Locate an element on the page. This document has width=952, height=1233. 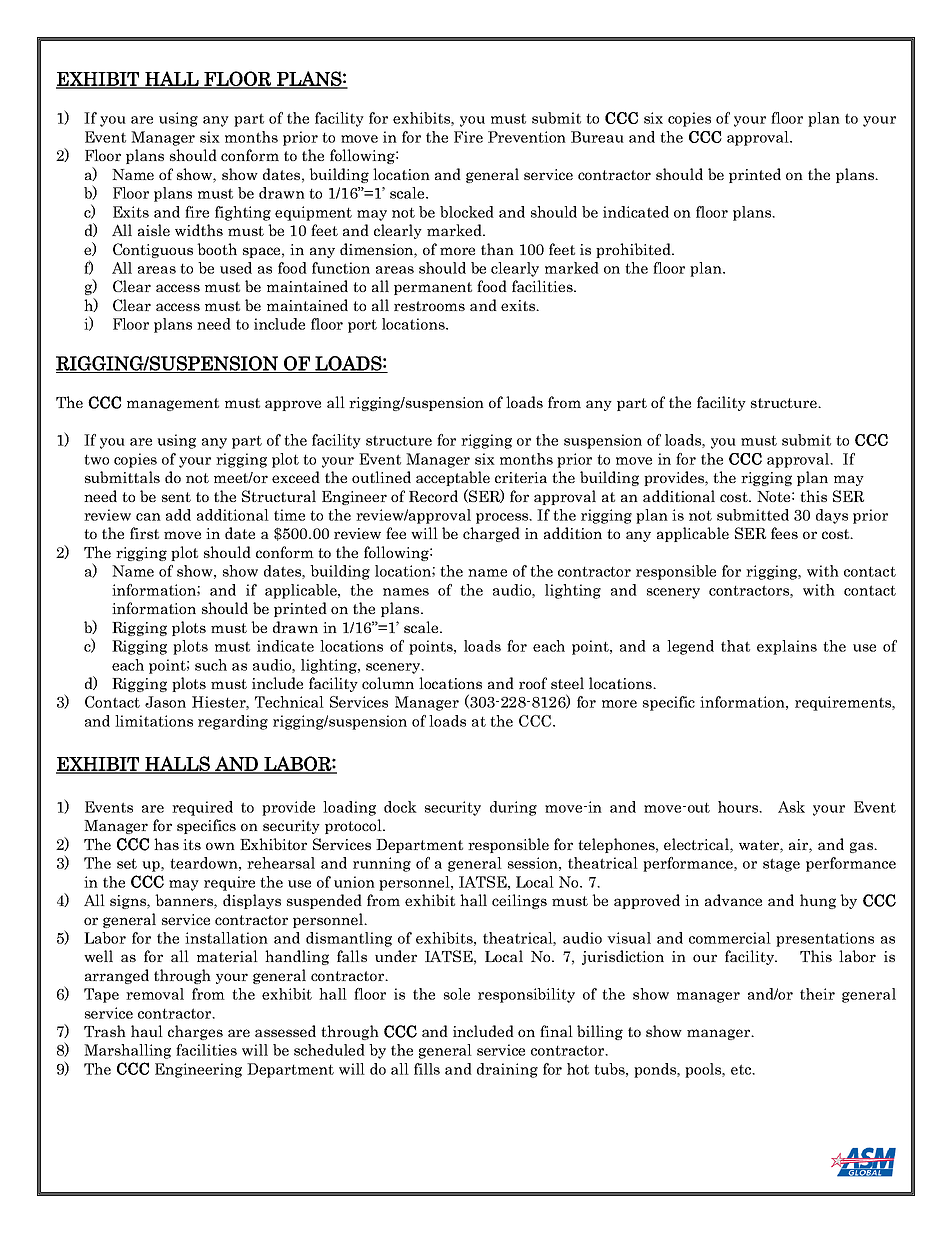
has is located at coordinates (166, 844).
